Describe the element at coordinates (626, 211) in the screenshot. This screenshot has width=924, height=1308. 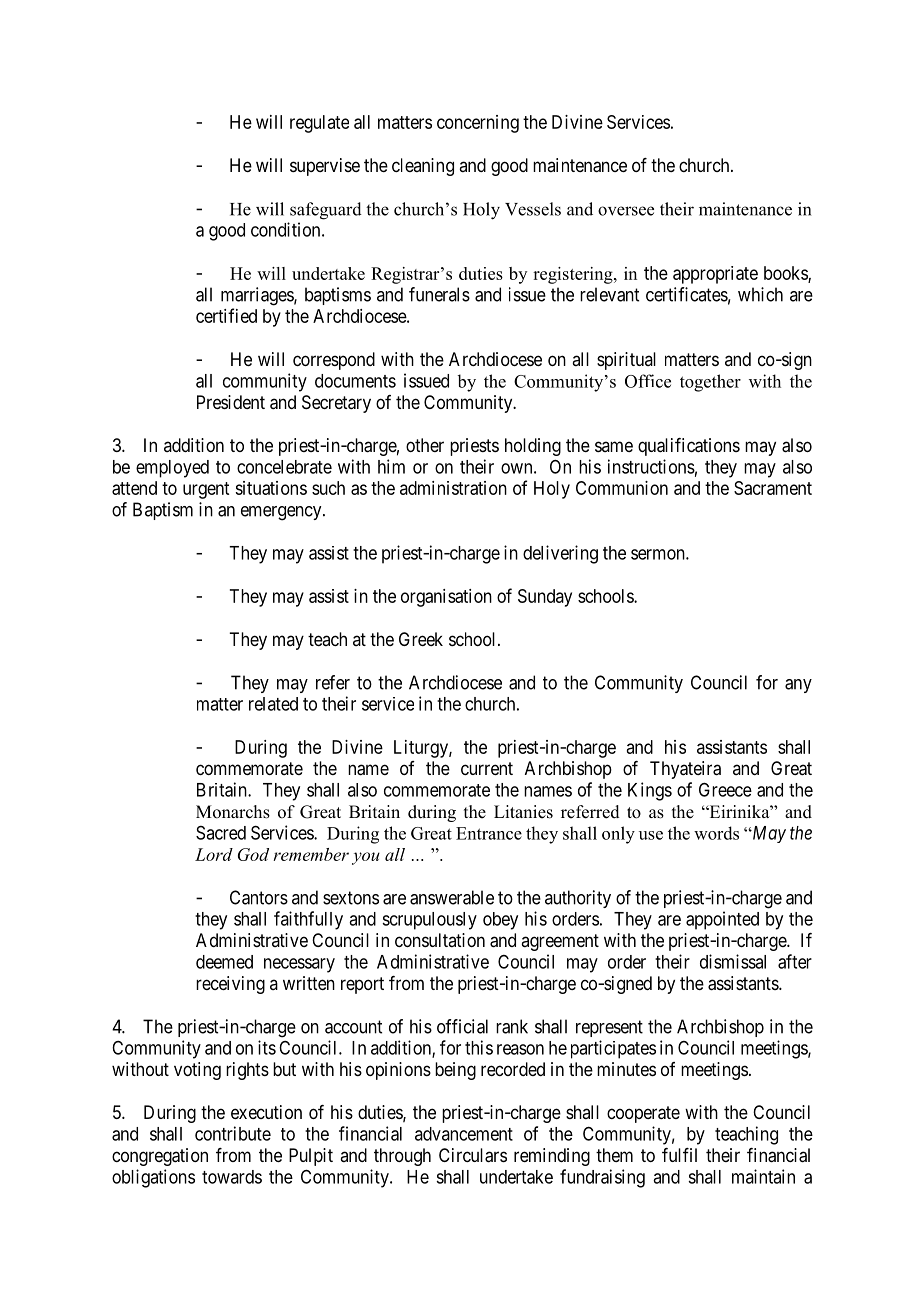
I see `oversee` at that location.
